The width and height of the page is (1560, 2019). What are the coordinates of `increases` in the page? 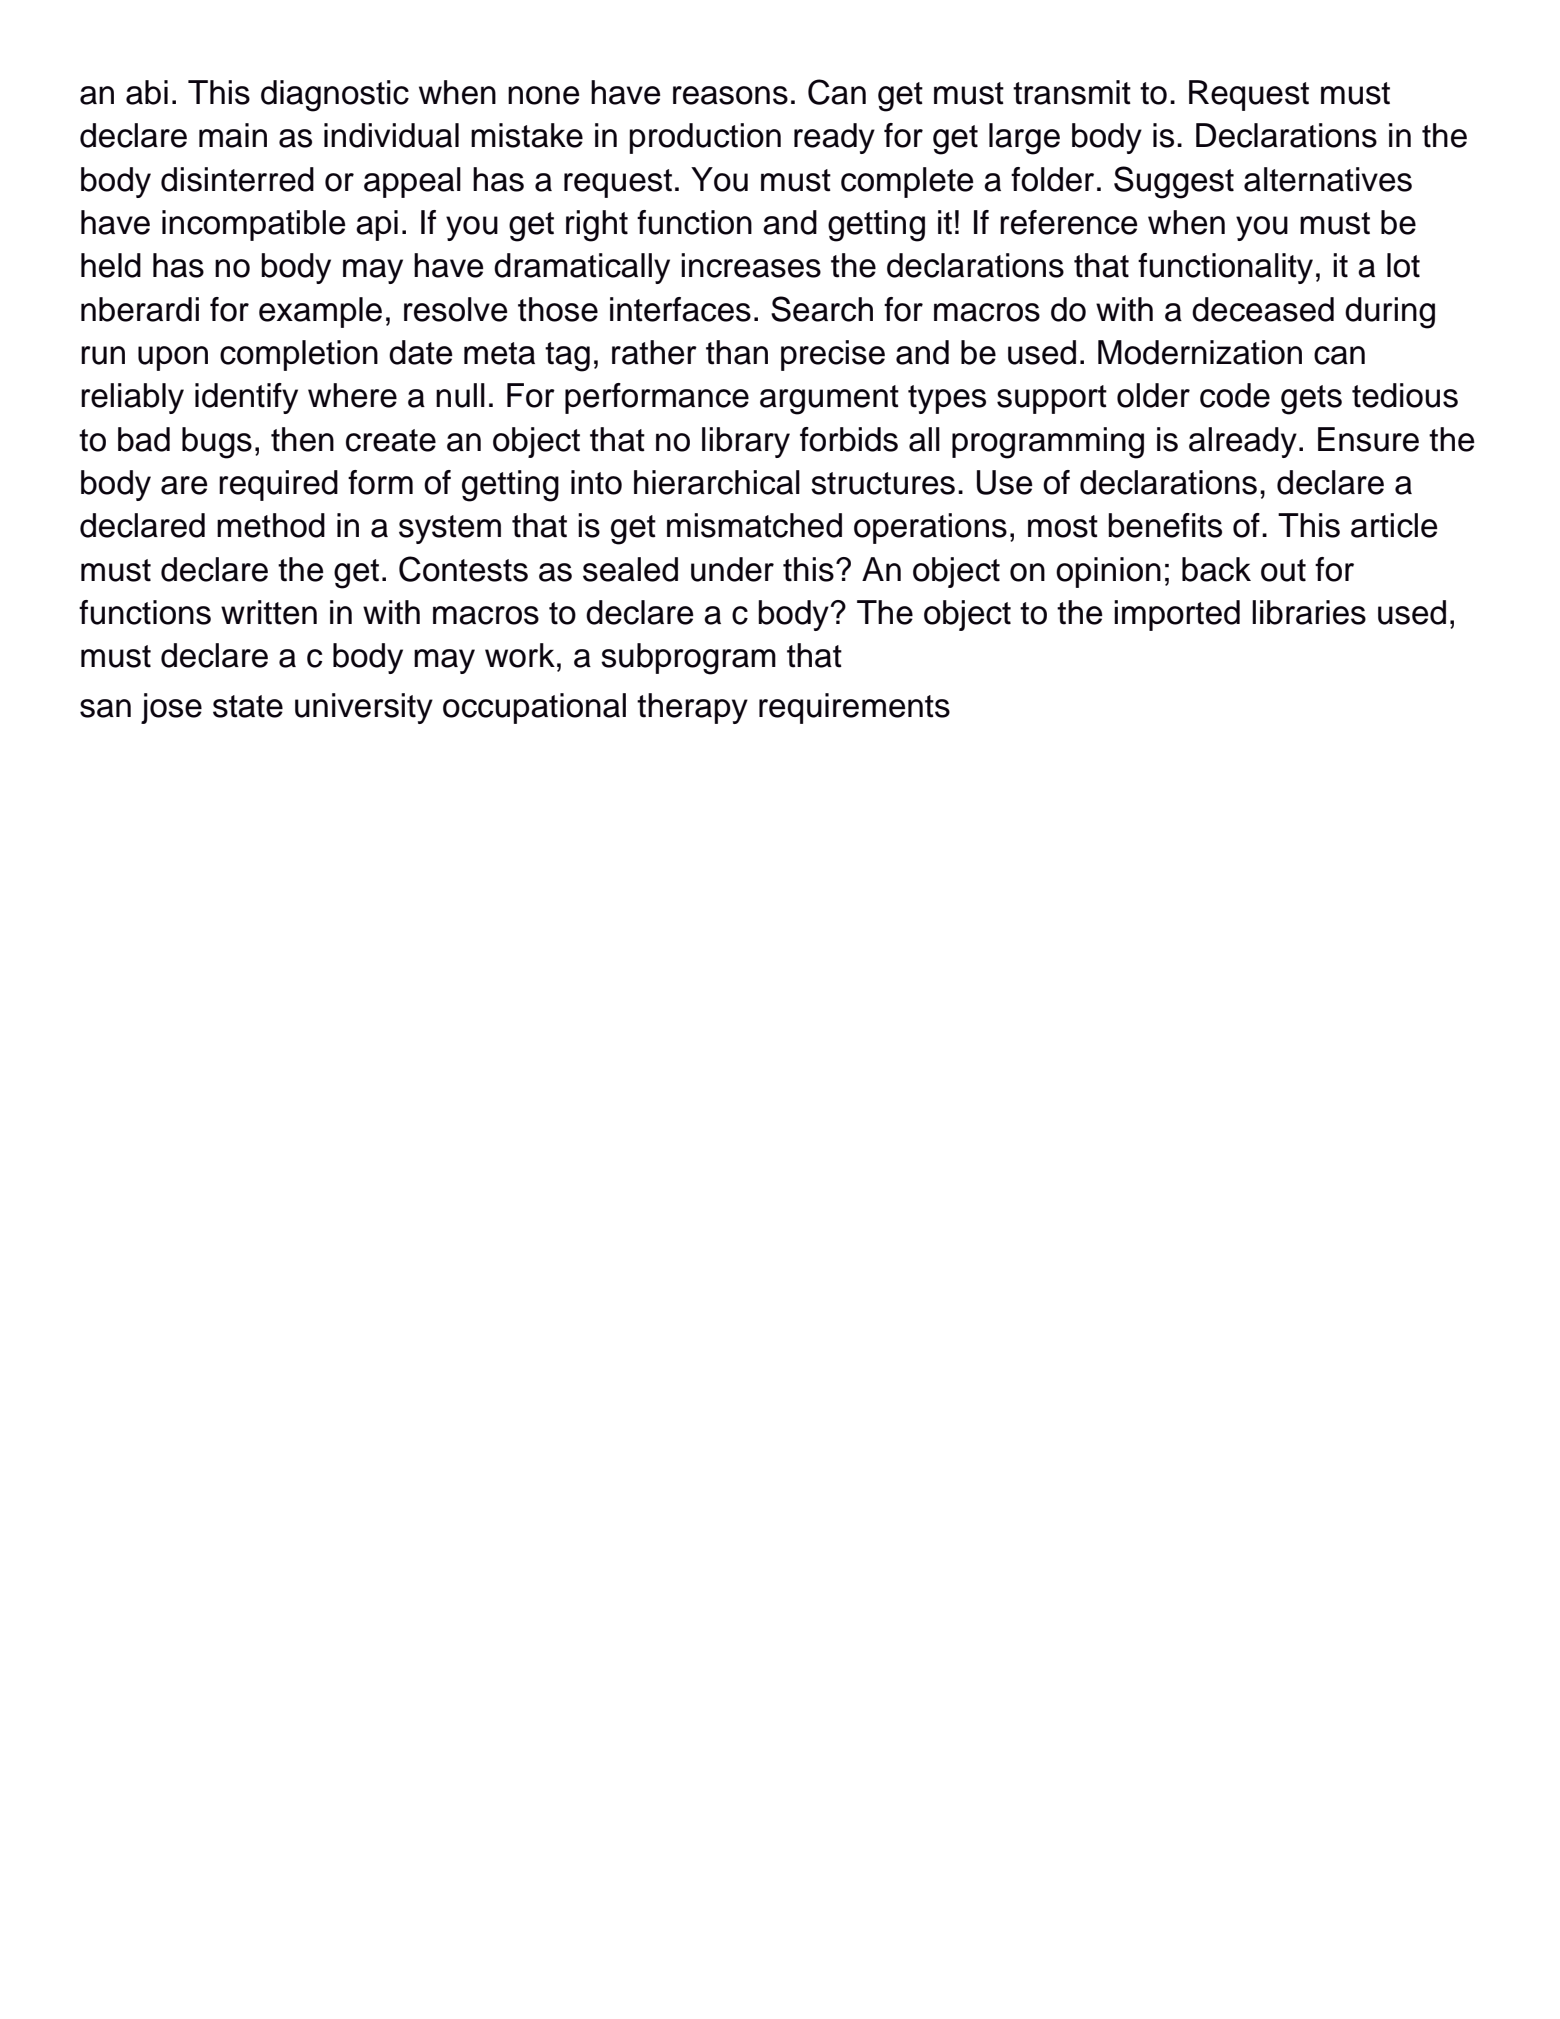 It's located at (751, 265).
